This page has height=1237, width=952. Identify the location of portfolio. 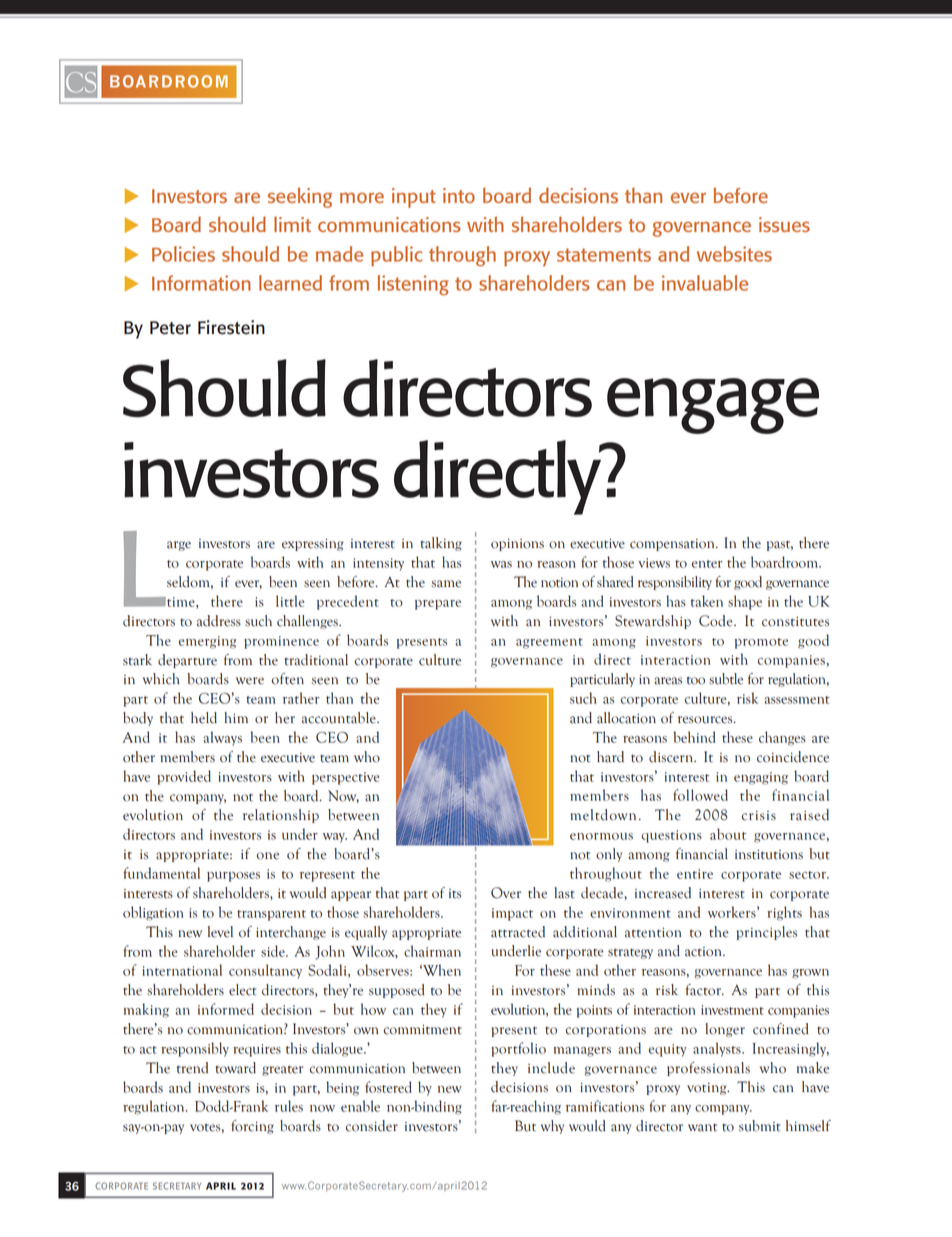
(518, 1049).
